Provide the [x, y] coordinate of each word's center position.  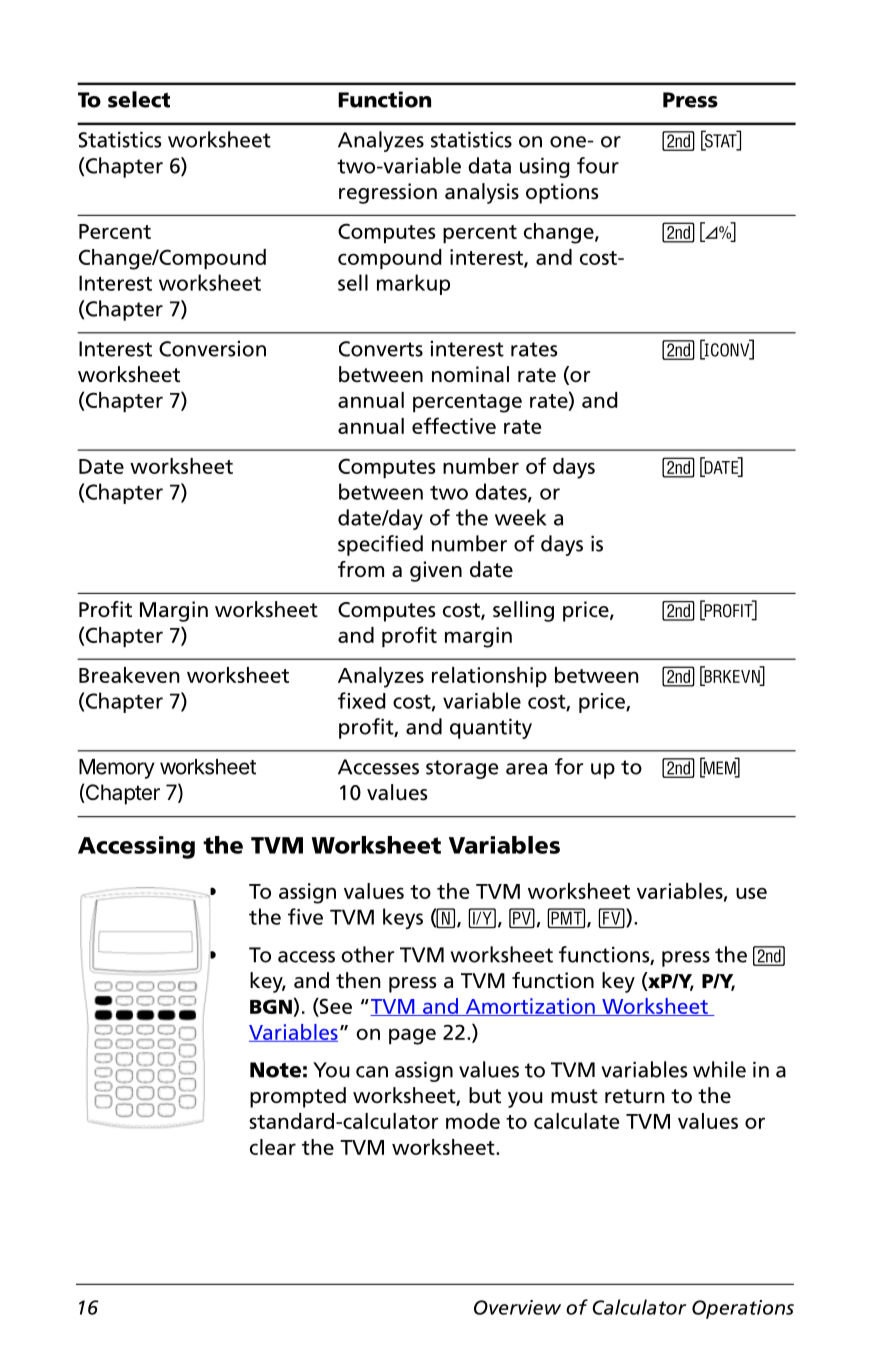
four [598, 165]
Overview [517, 1307]
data [489, 165]
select [139, 99]
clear [273, 1147]
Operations [743, 1309]
